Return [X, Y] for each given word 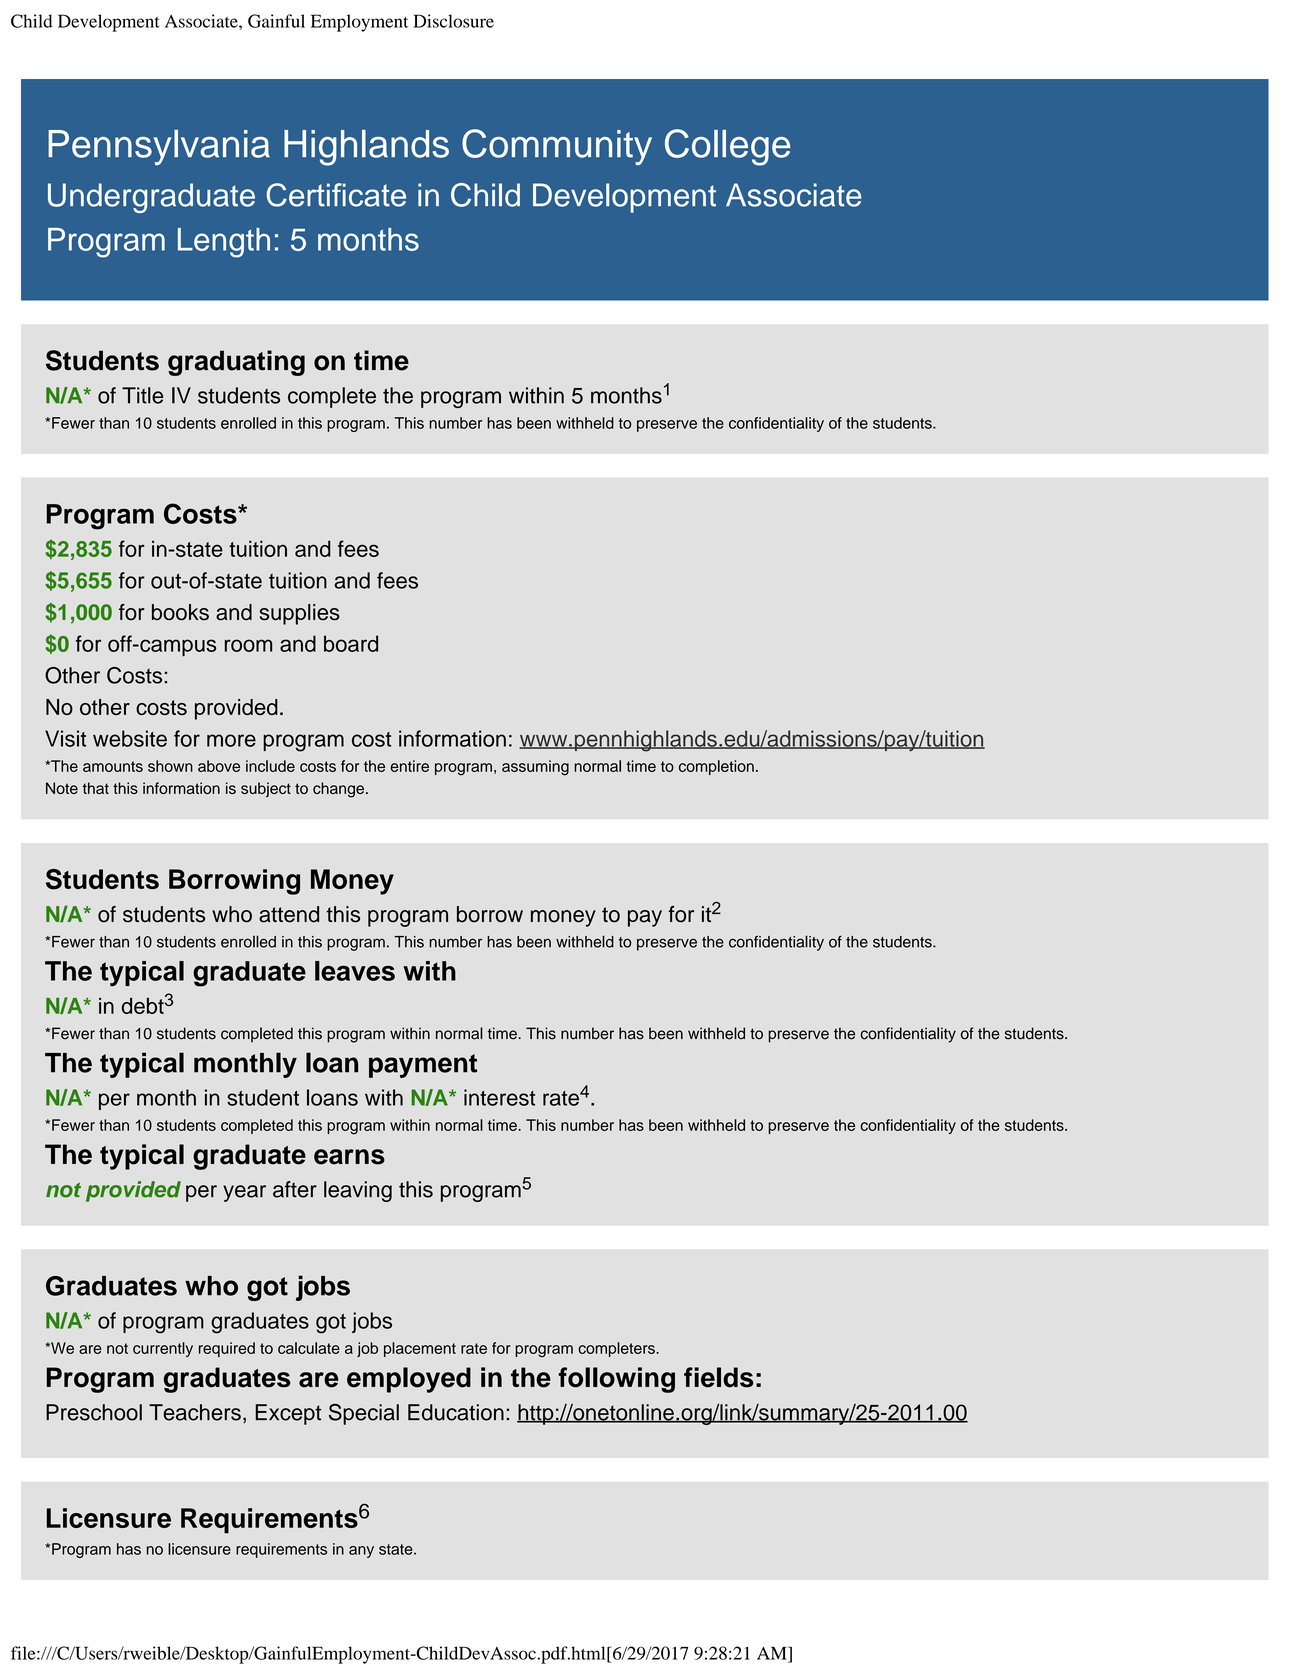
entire [409, 766]
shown [170, 766]
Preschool [94, 1412]
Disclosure [453, 21]
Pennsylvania [159, 148]
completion [716, 767]
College [728, 147]
